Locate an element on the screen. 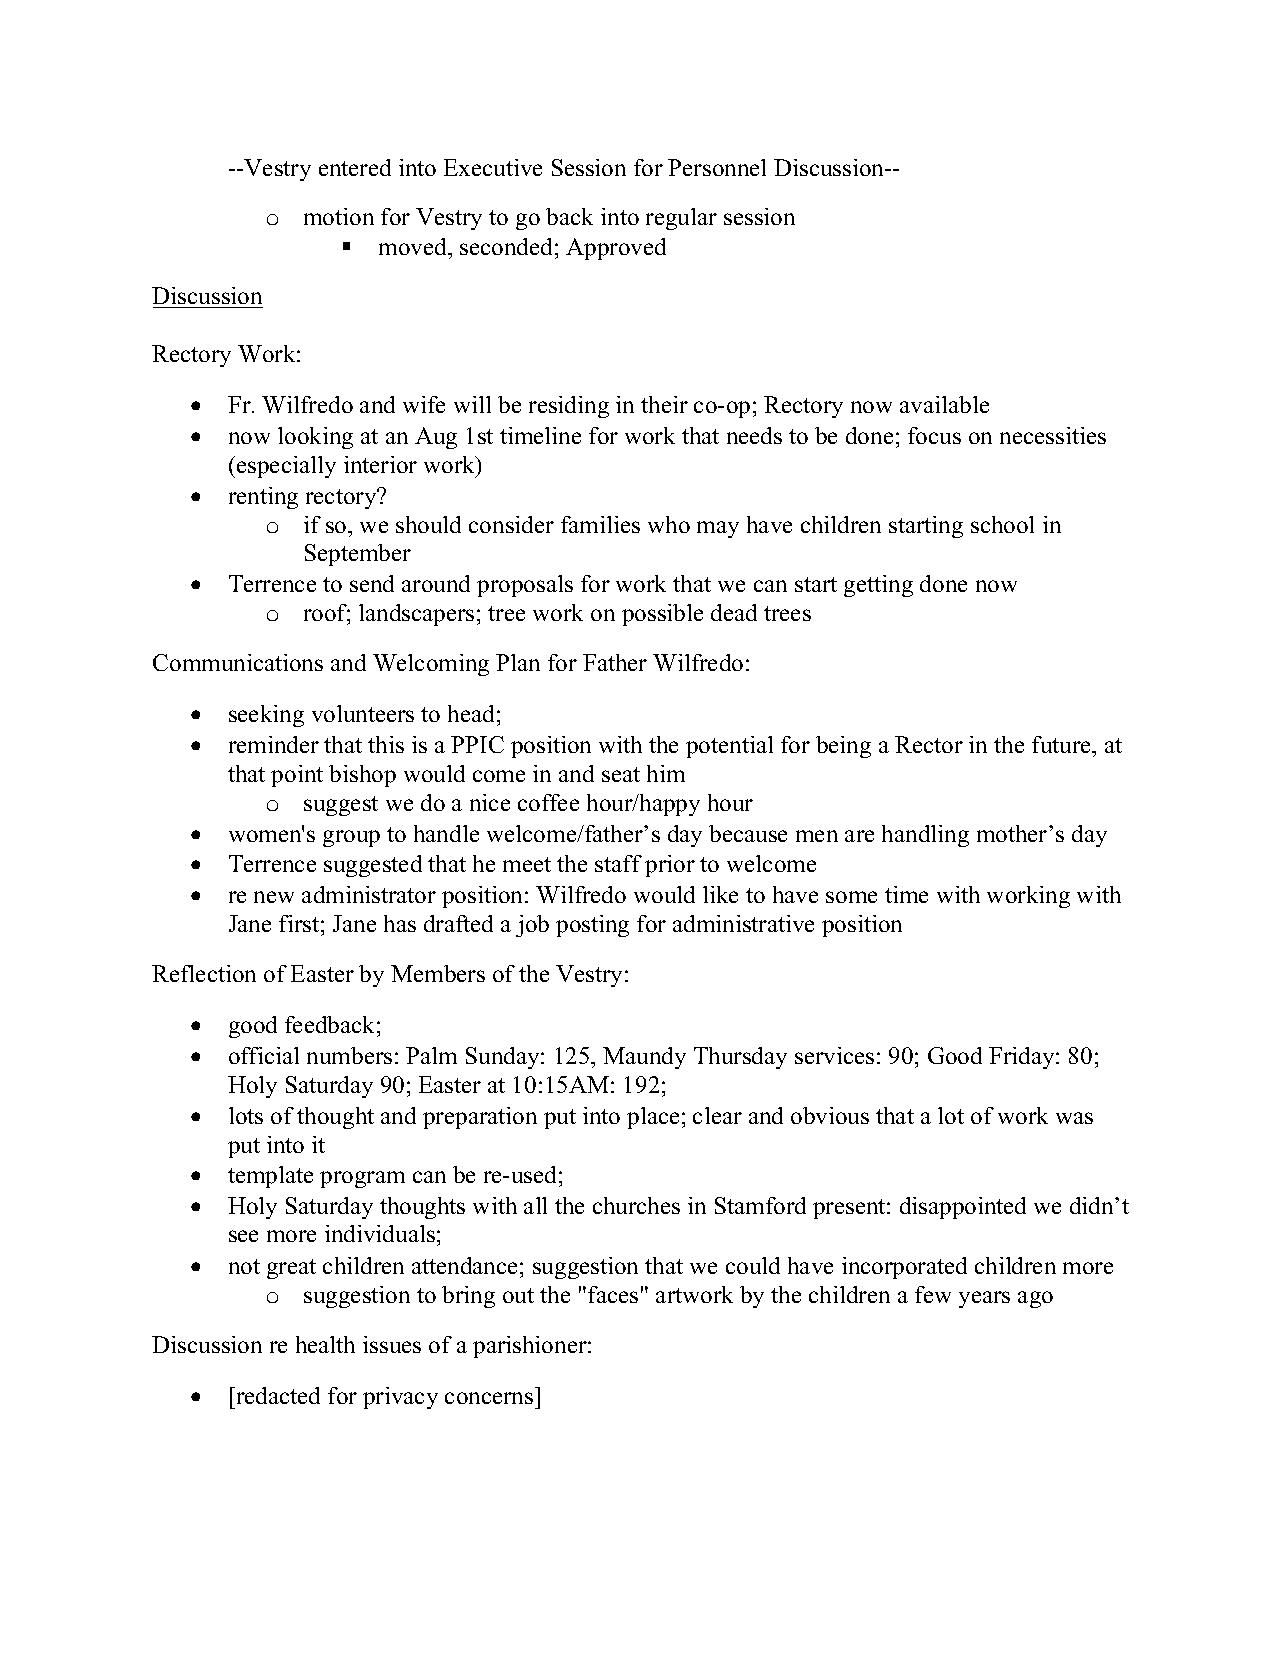 The image size is (1281, 1658). send is located at coordinates (372, 583).
